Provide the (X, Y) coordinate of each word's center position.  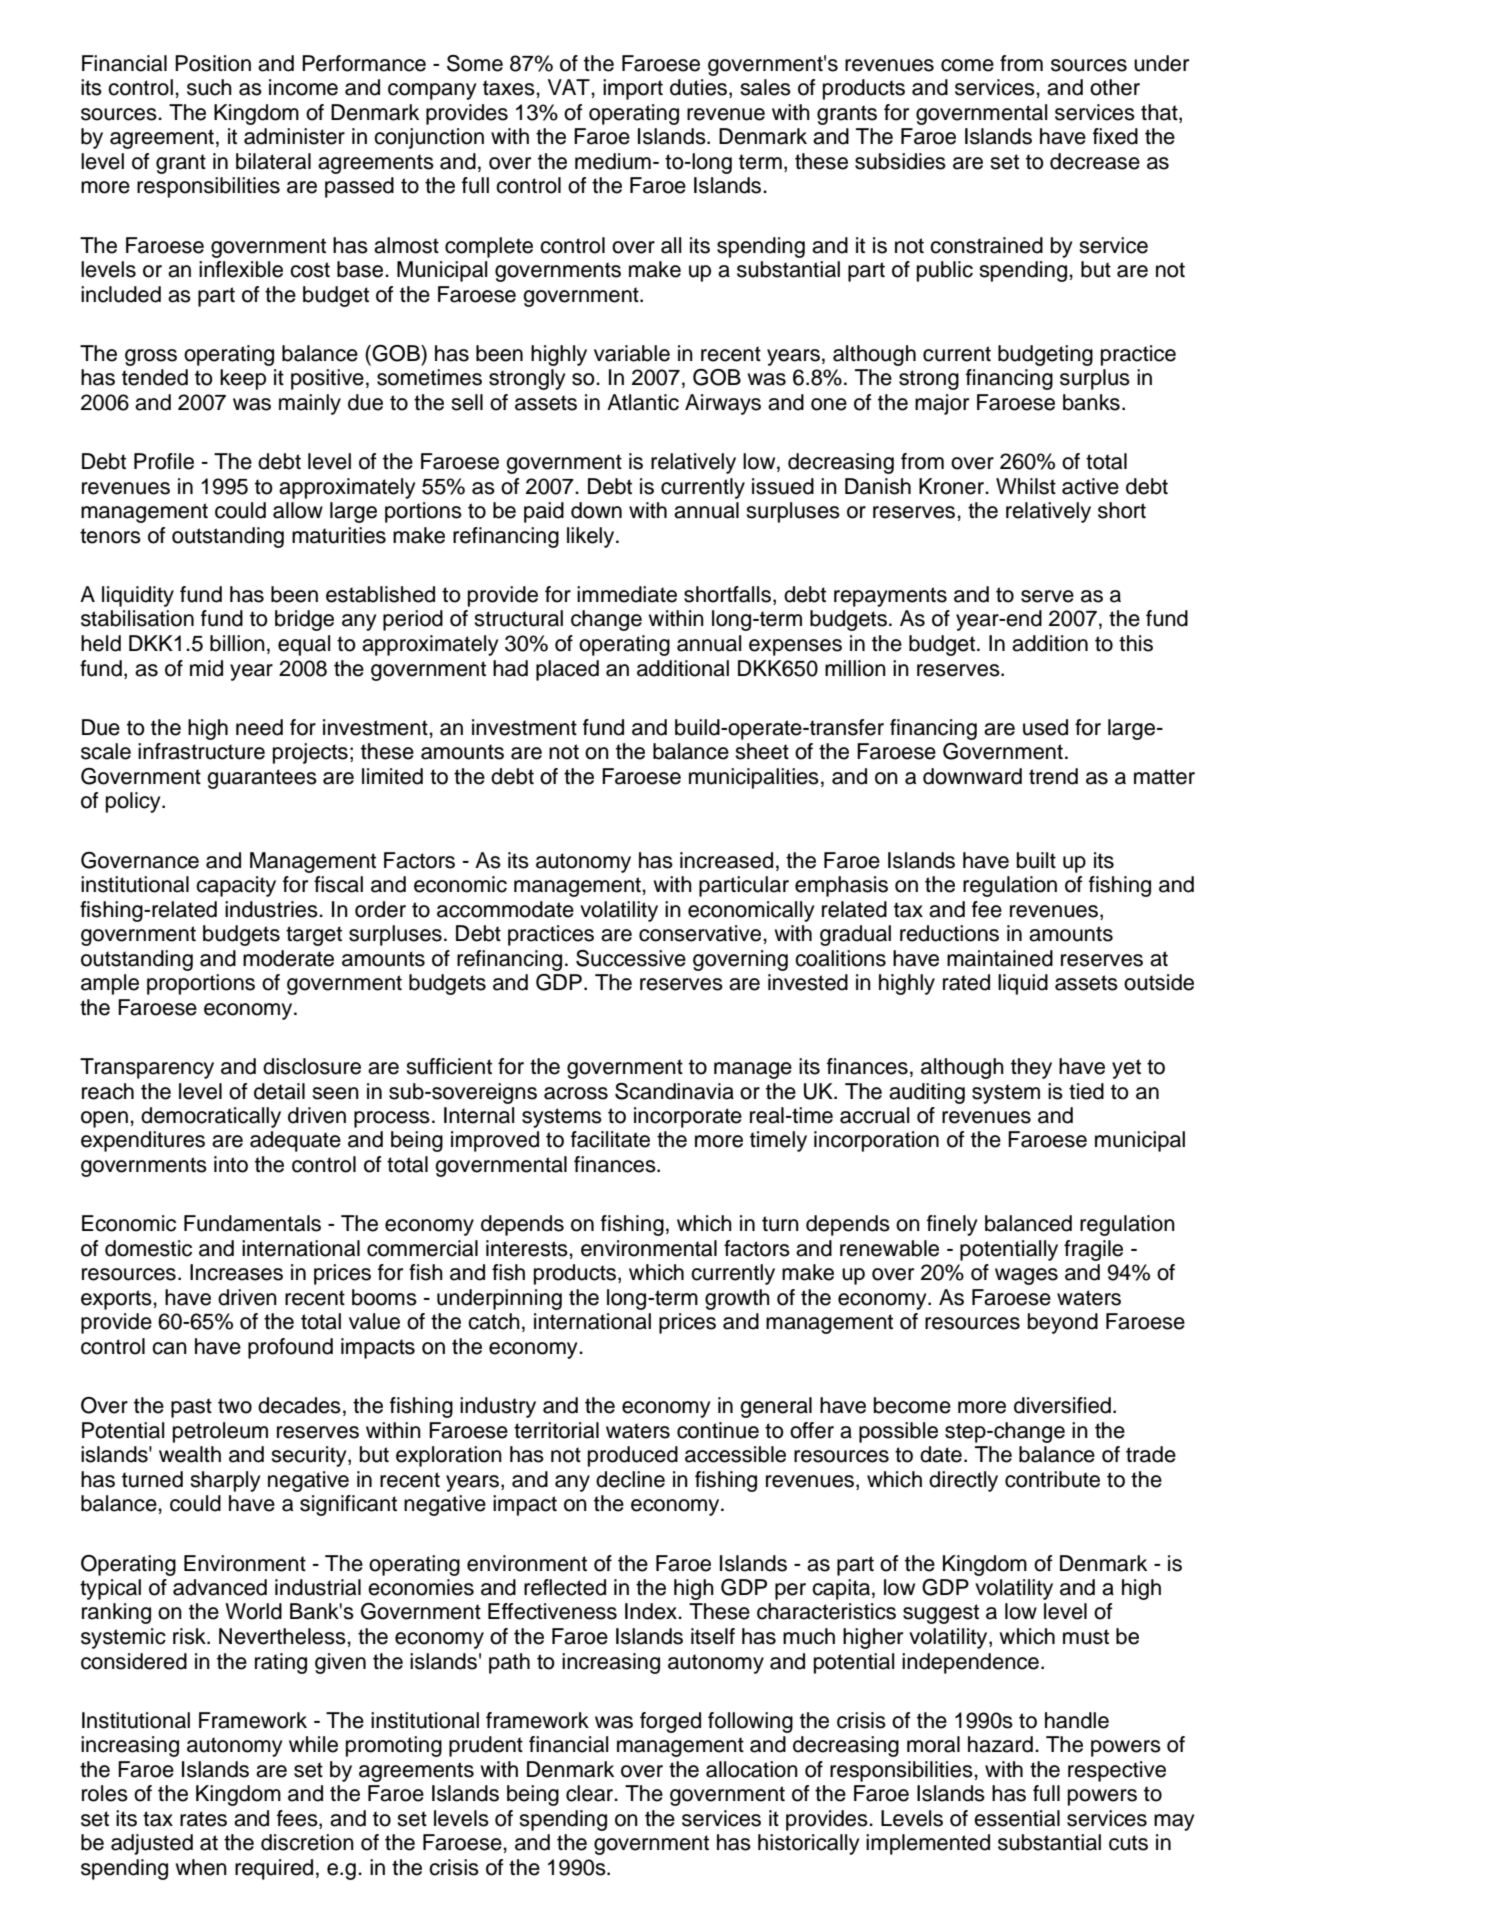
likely (592, 537)
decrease (1095, 161)
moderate (288, 958)
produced (633, 1456)
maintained (1000, 958)
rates (203, 1819)
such (209, 87)
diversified (1062, 1405)
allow (298, 510)
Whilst (1026, 486)
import (633, 89)
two (235, 1406)
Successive (631, 958)
